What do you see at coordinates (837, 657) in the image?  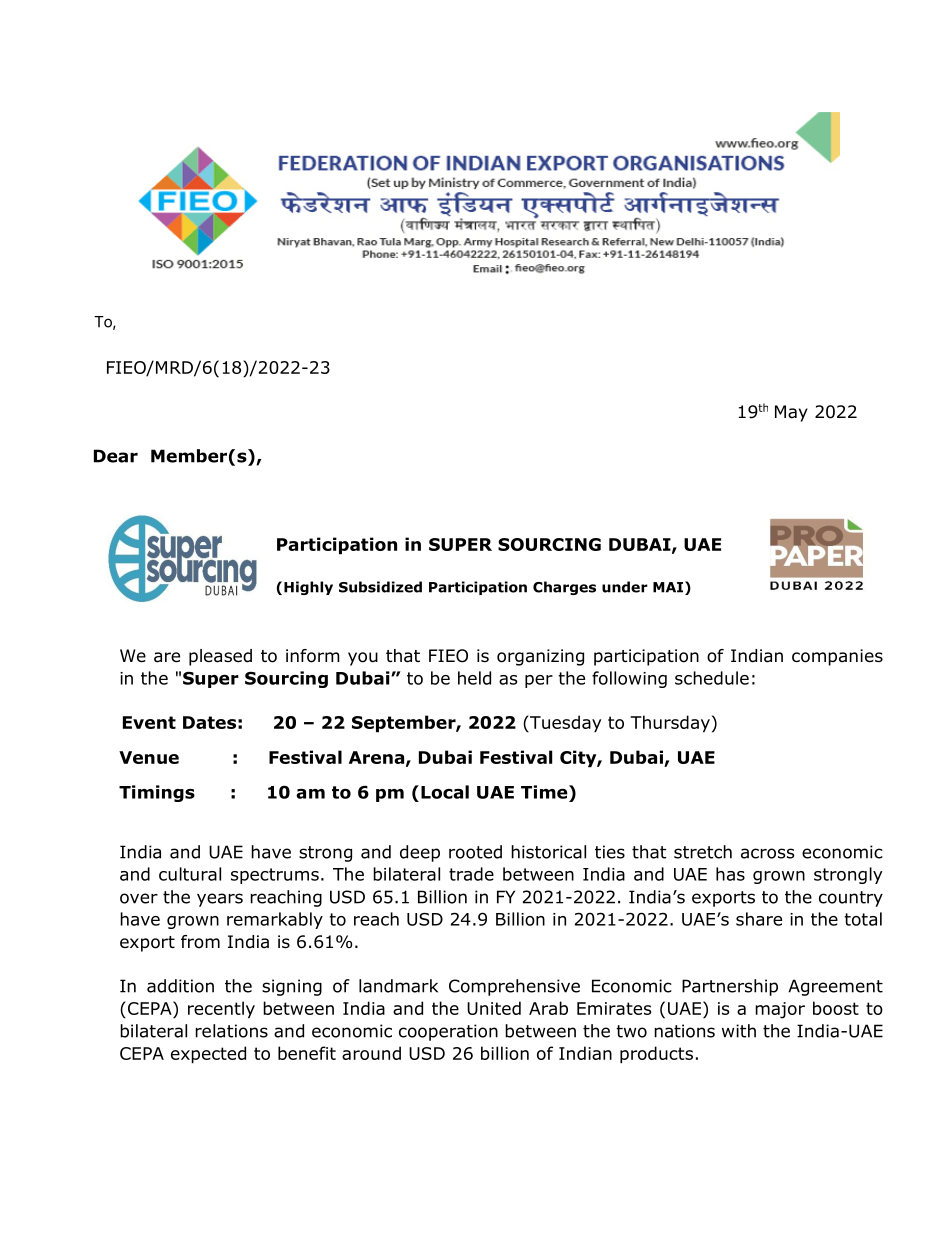 I see `companies` at bounding box center [837, 657].
